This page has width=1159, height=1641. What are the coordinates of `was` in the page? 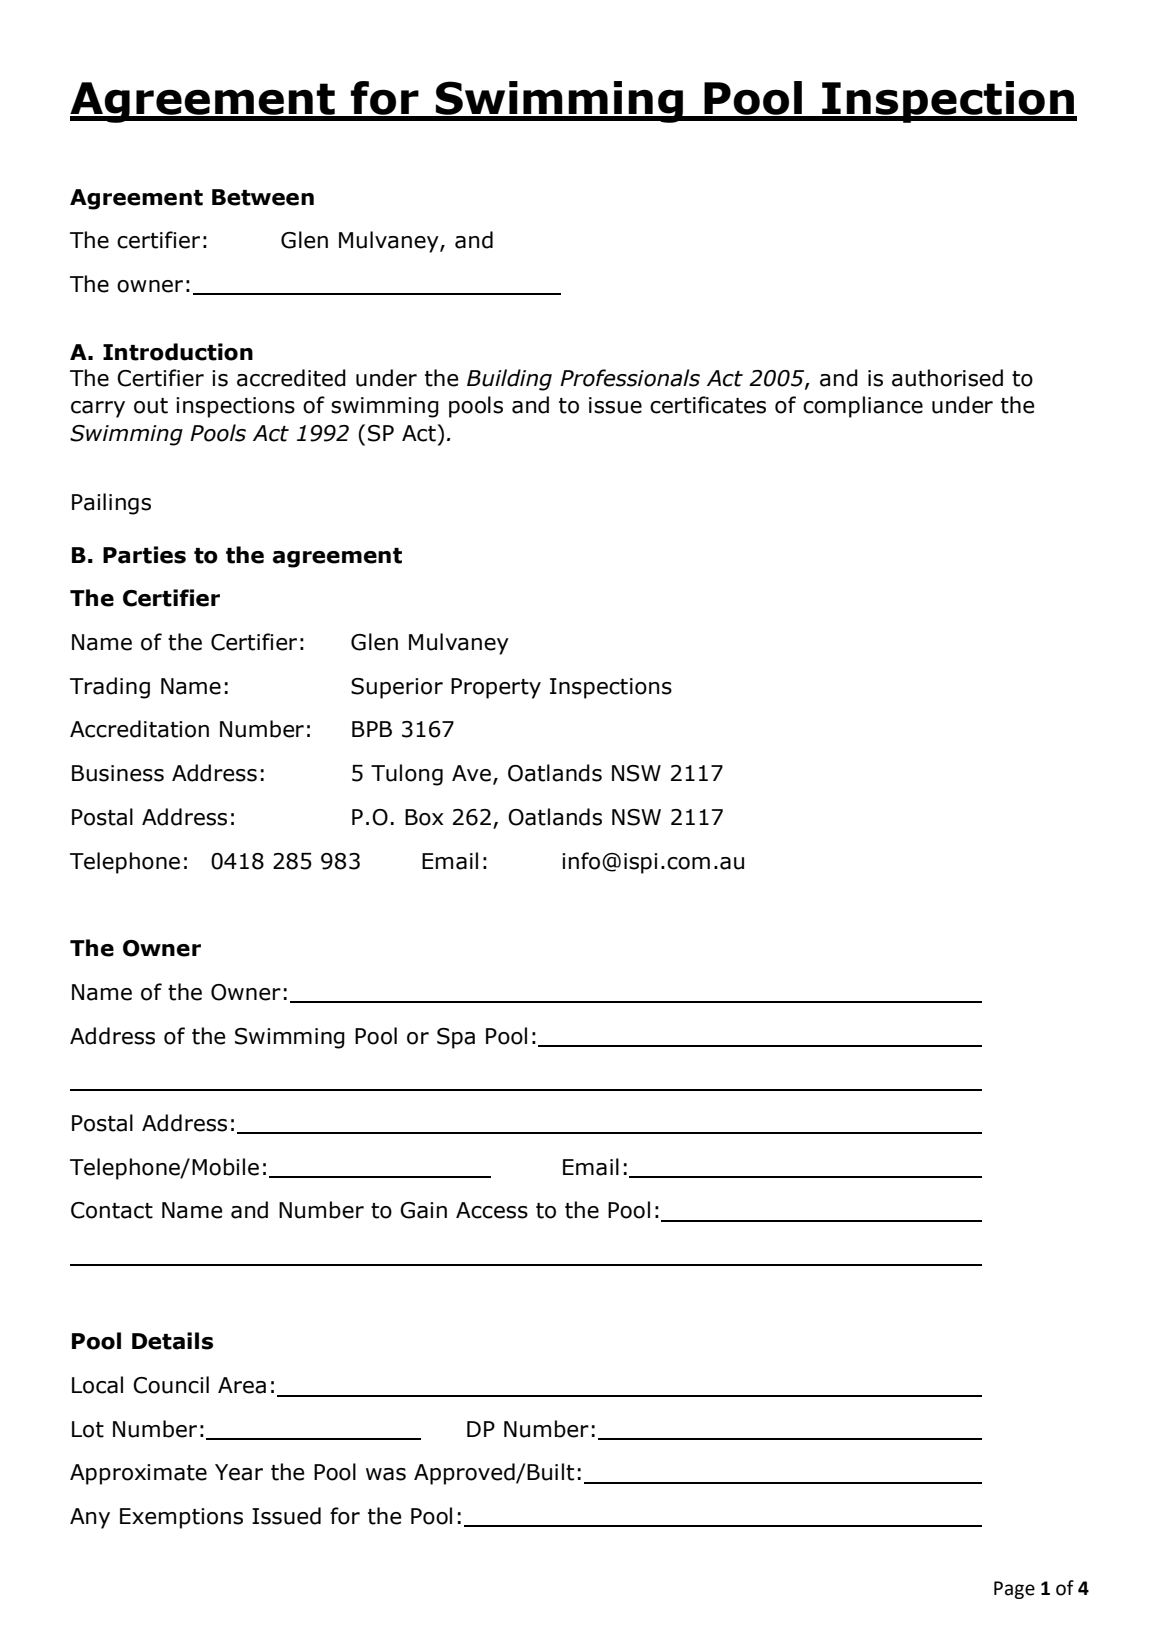 It's located at (386, 1474).
